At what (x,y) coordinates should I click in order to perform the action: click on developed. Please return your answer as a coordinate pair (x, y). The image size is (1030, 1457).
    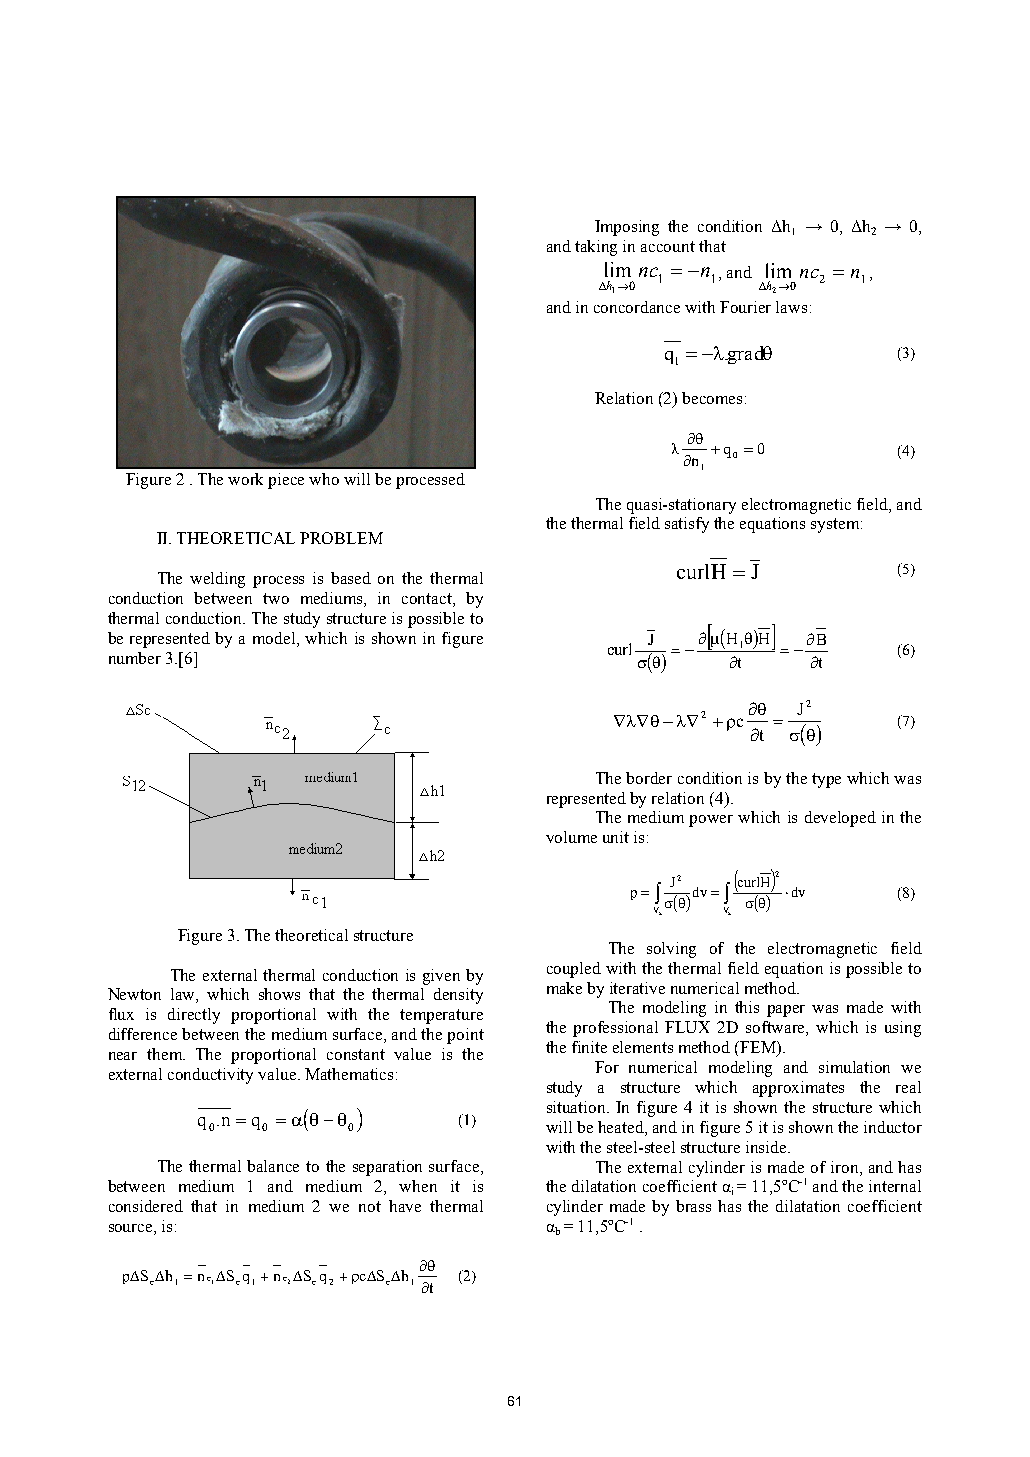
    Looking at the image, I should click on (840, 819).
